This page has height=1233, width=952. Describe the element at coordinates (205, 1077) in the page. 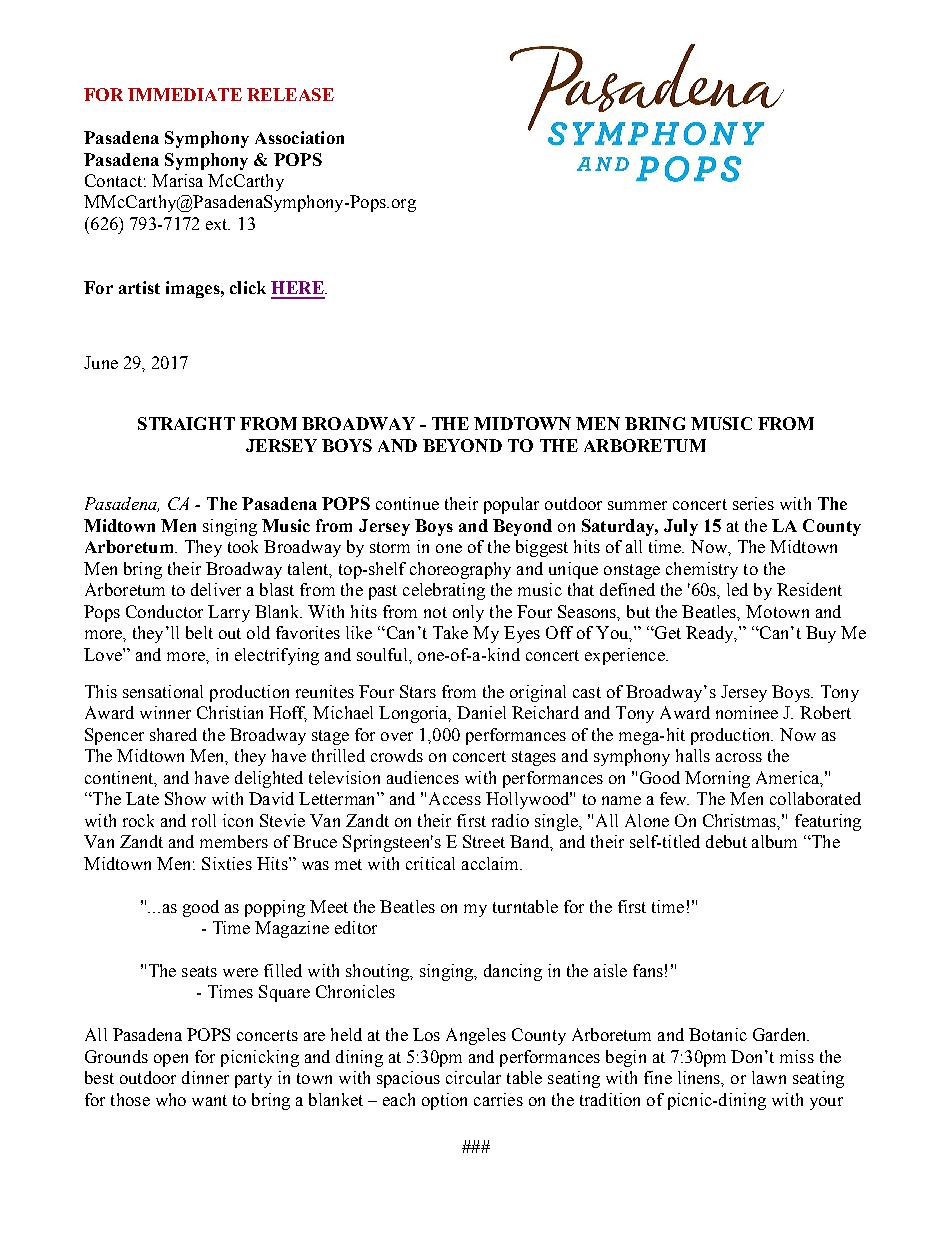

I see `dinner` at that location.
